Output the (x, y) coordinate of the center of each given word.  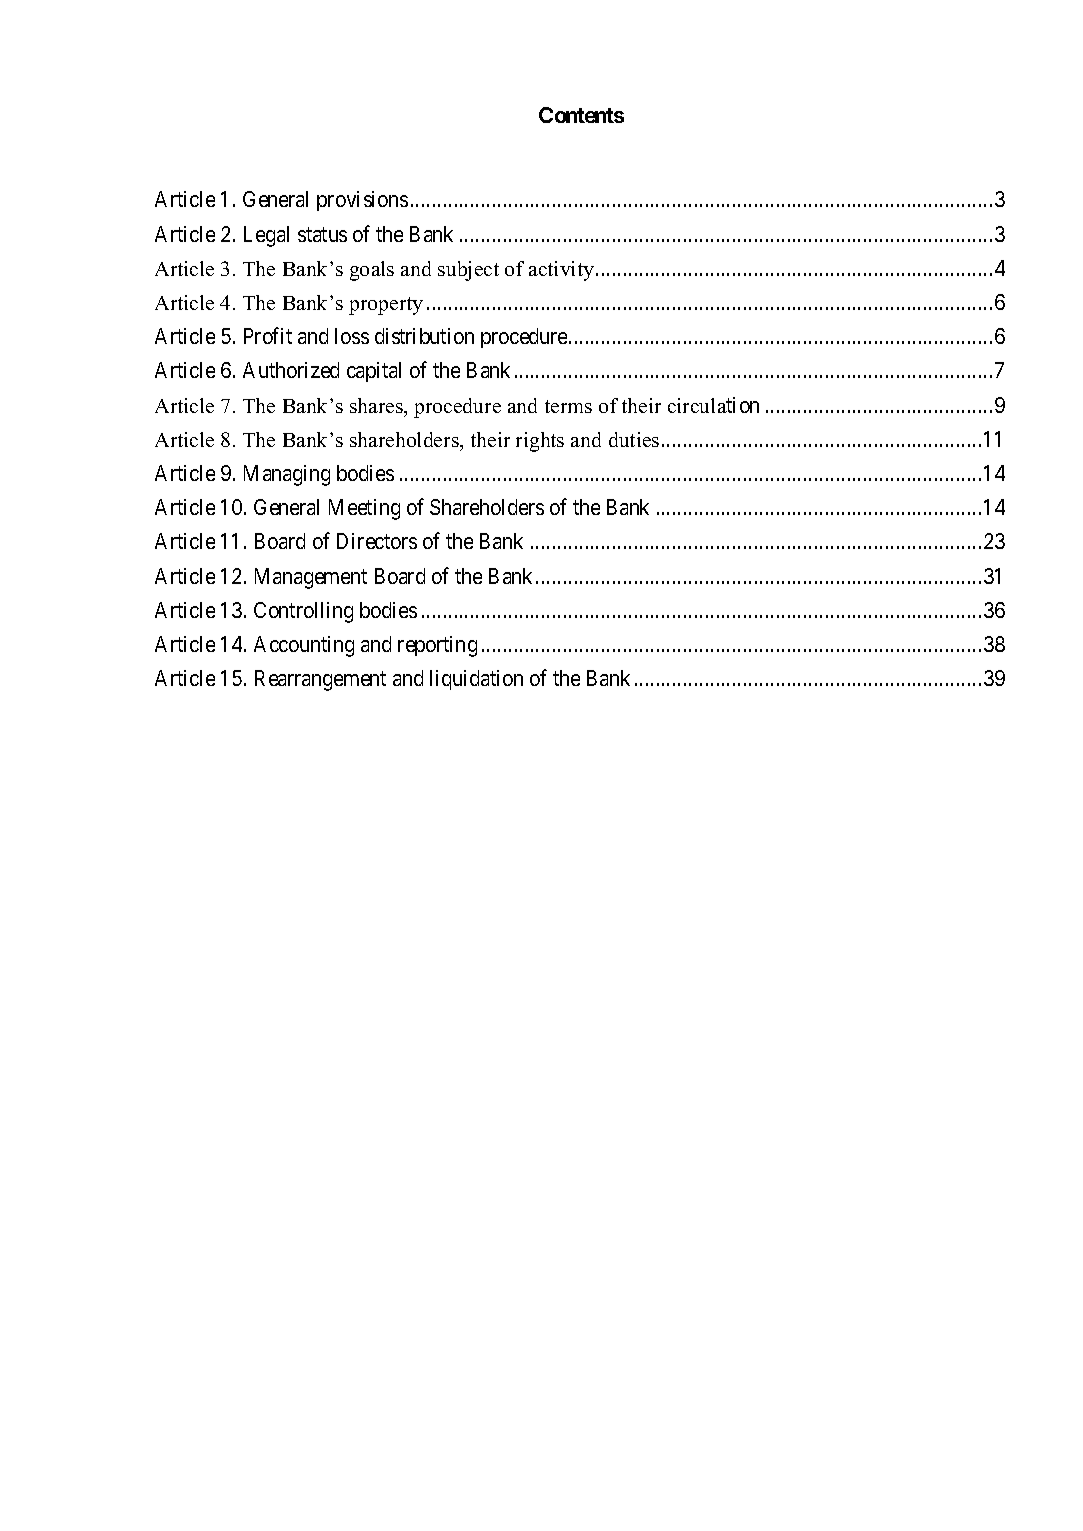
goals (372, 271)
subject (468, 271)
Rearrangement (320, 680)
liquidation (476, 680)
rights (540, 442)
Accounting (304, 646)
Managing (287, 475)
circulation (713, 405)
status (322, 234)
